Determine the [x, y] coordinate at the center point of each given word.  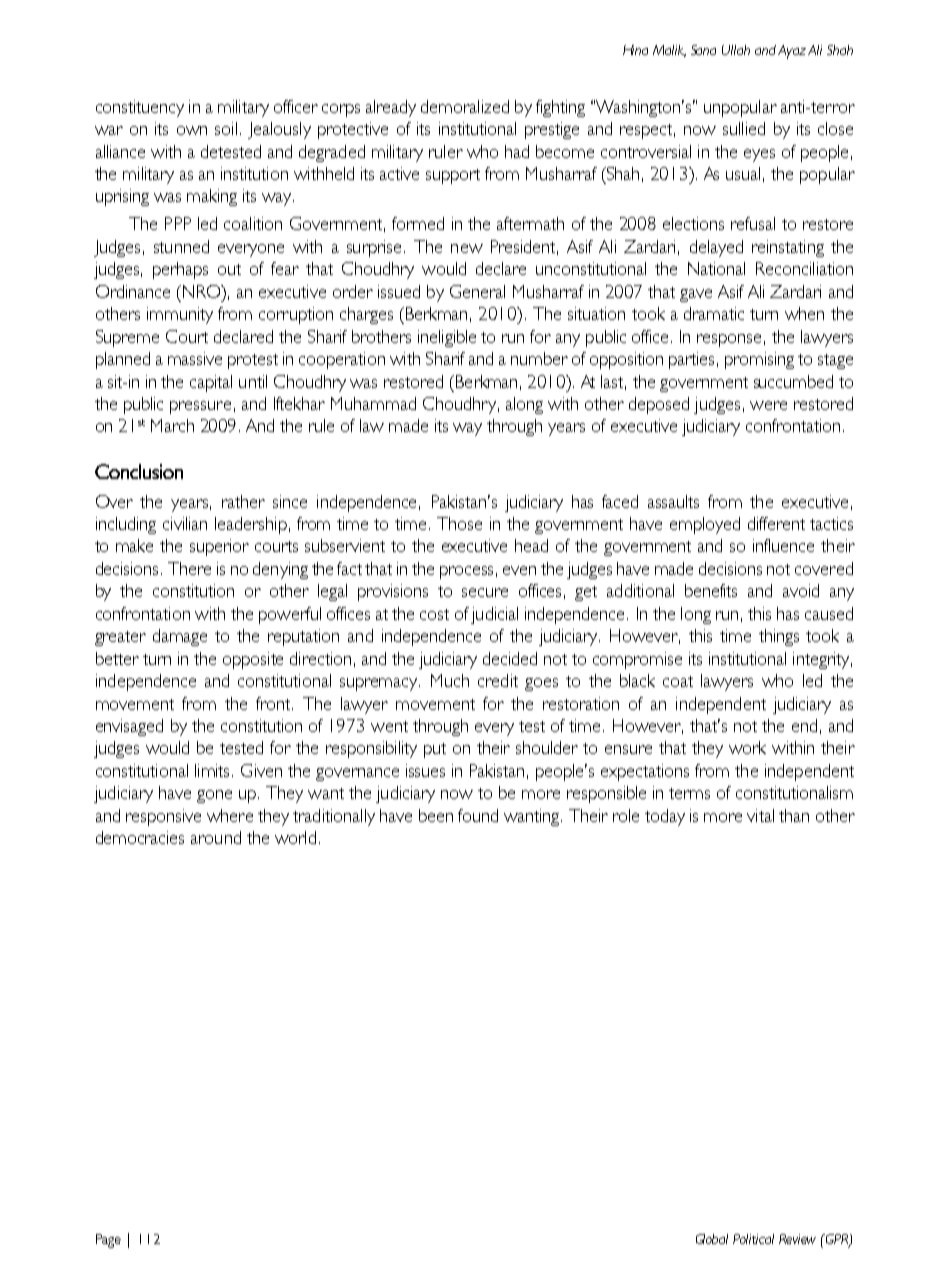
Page [108, 1241]
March [172, 425]
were [768, 405]
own [192, 130]
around [216, 837]
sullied [744, 128]
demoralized [465, 106]
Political [753, 1239]
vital [760, 815]
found [478, 815]
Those [459, 523]
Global [712, 1239]
